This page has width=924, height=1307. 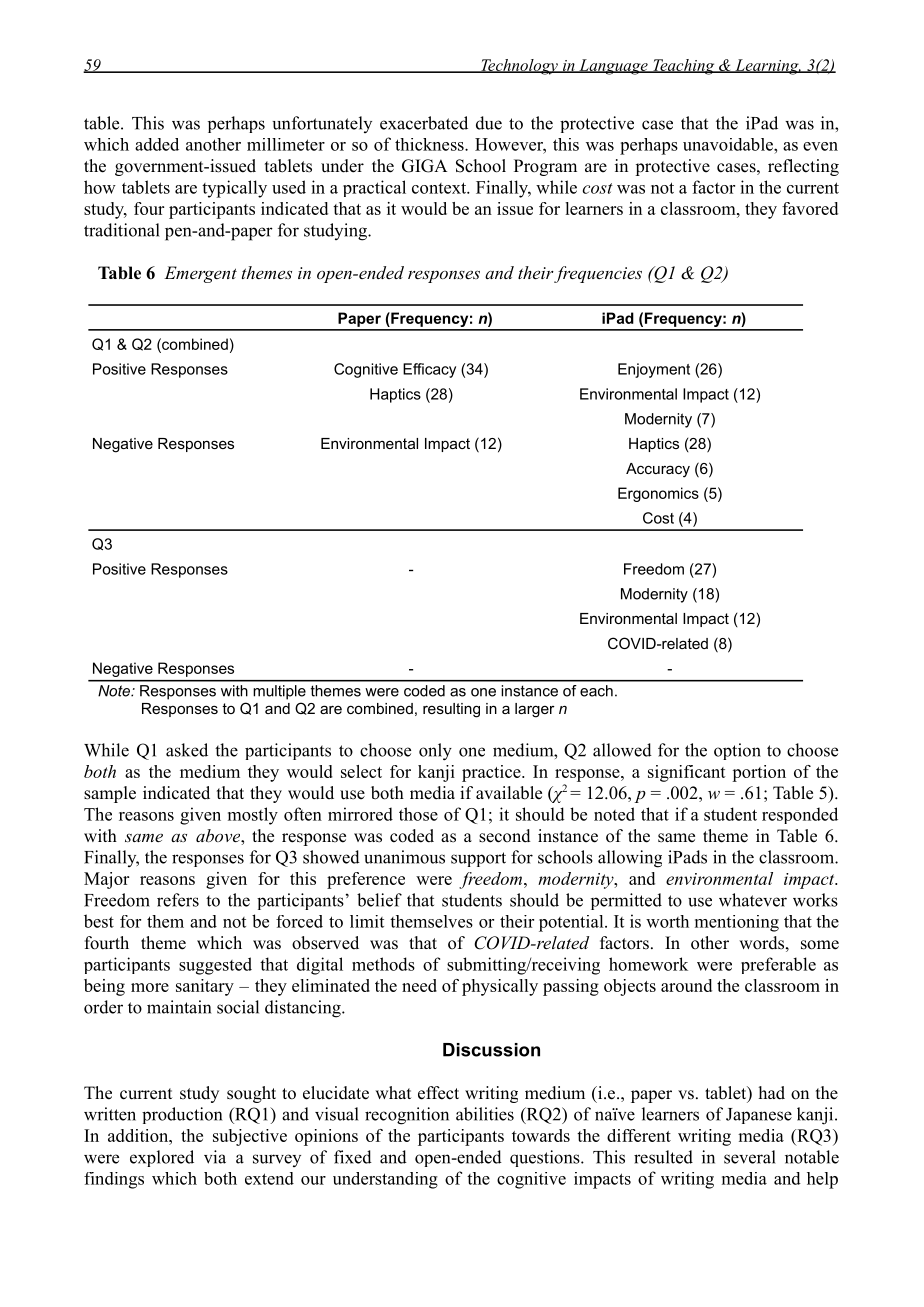 What do you see at coordinates (492, 773) in the page?
I see `practice` at bounding box center [492, 773].
